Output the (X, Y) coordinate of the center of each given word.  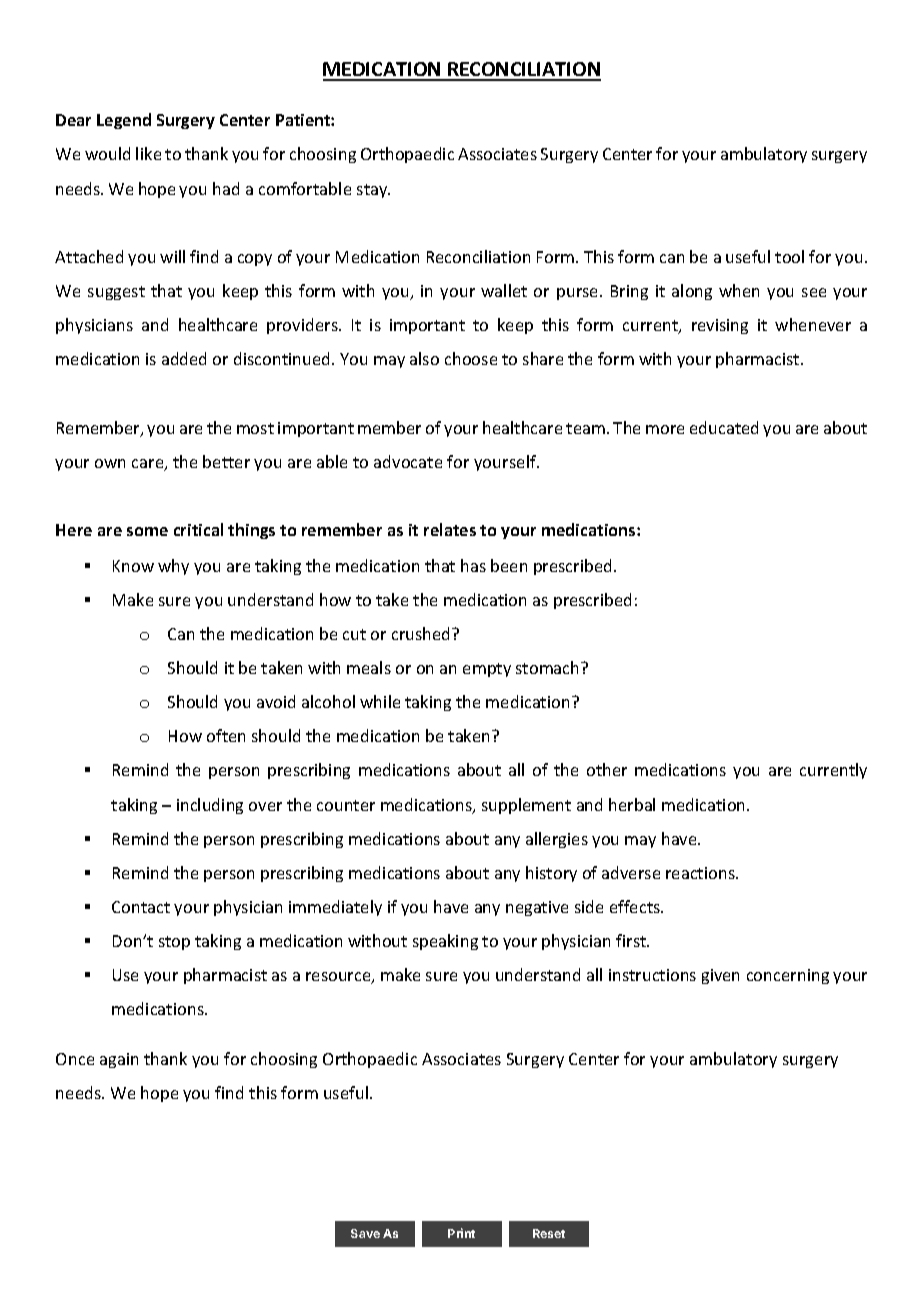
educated (724, 427)
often (226, 735)
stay (373, 191)
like (148, 153)
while (380, 701)
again (119, 1060)
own (110, 463)
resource (339, 978)
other (607, 769)
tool (789, 256)
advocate (408, 461)
